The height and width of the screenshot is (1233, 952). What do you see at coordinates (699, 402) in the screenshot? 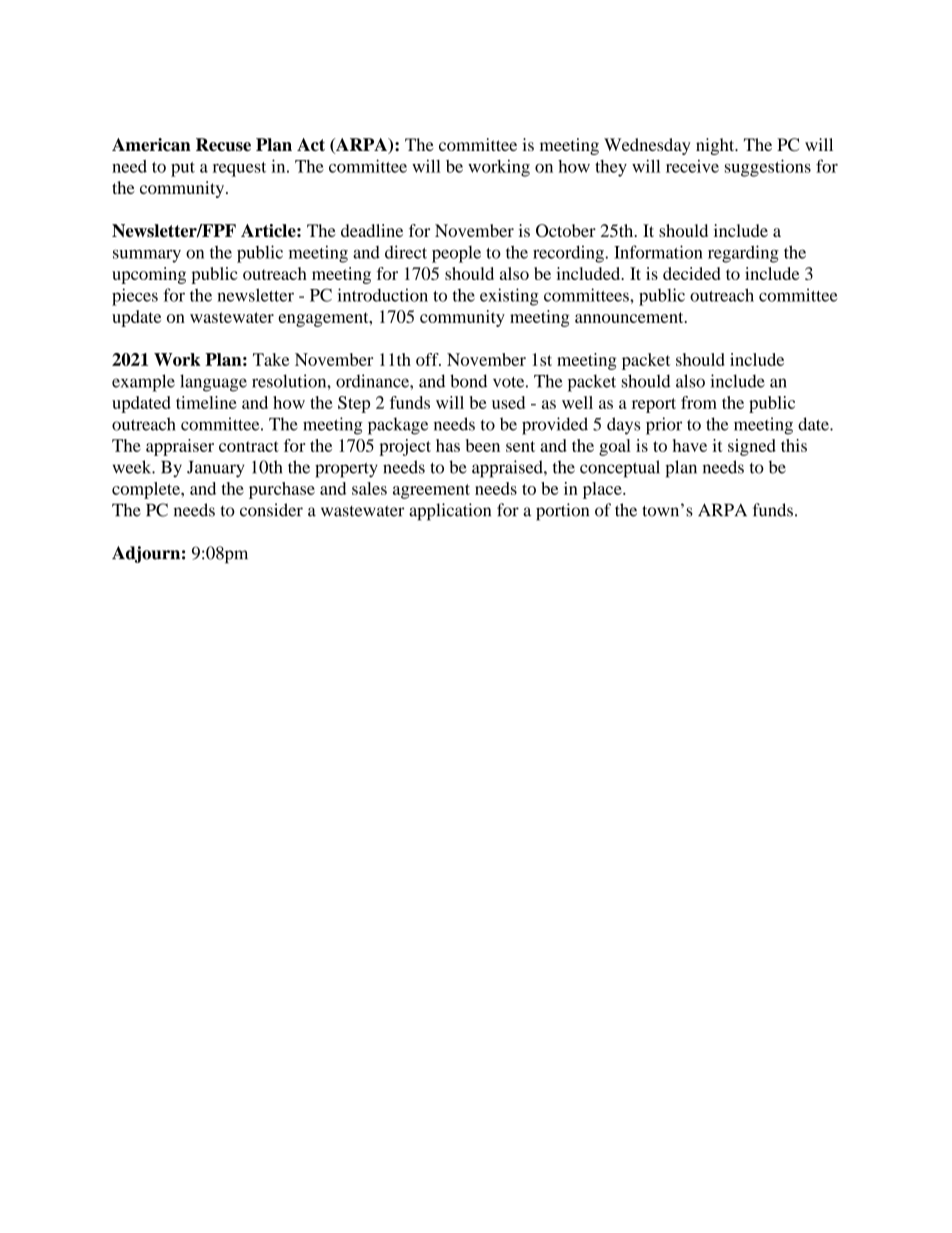
I see `from` at bounding box center [699, 402].
